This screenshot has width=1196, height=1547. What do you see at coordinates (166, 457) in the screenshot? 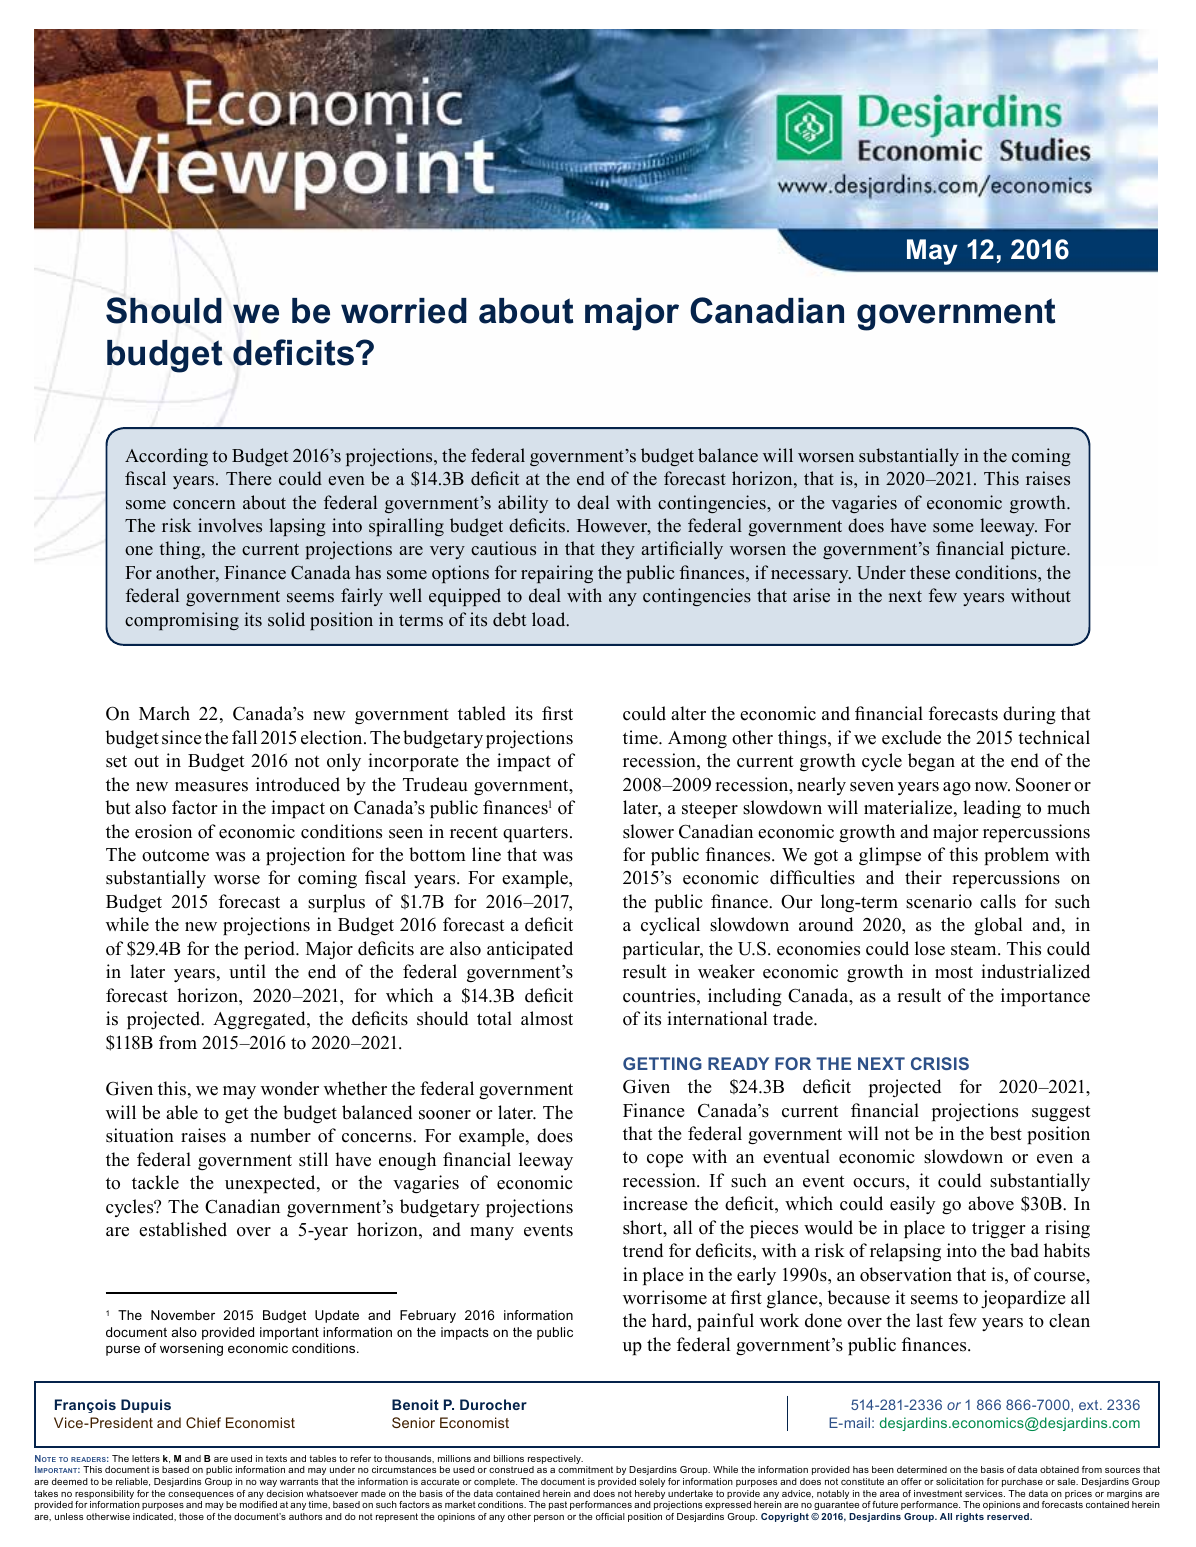
I see `According` at bounding box center [166, 457].
